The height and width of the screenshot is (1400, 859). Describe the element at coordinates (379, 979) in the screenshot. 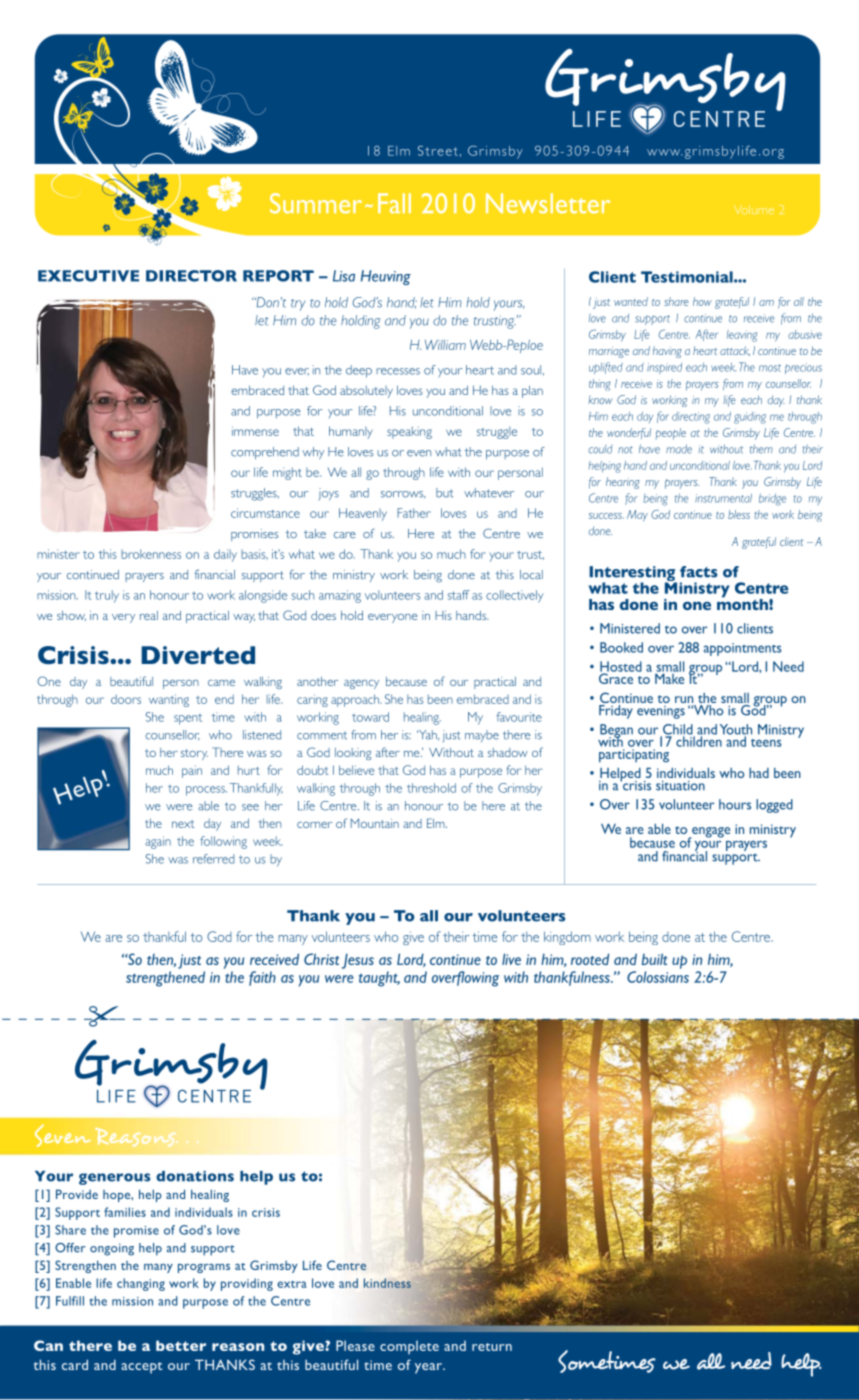

I see `taught` at that location.
